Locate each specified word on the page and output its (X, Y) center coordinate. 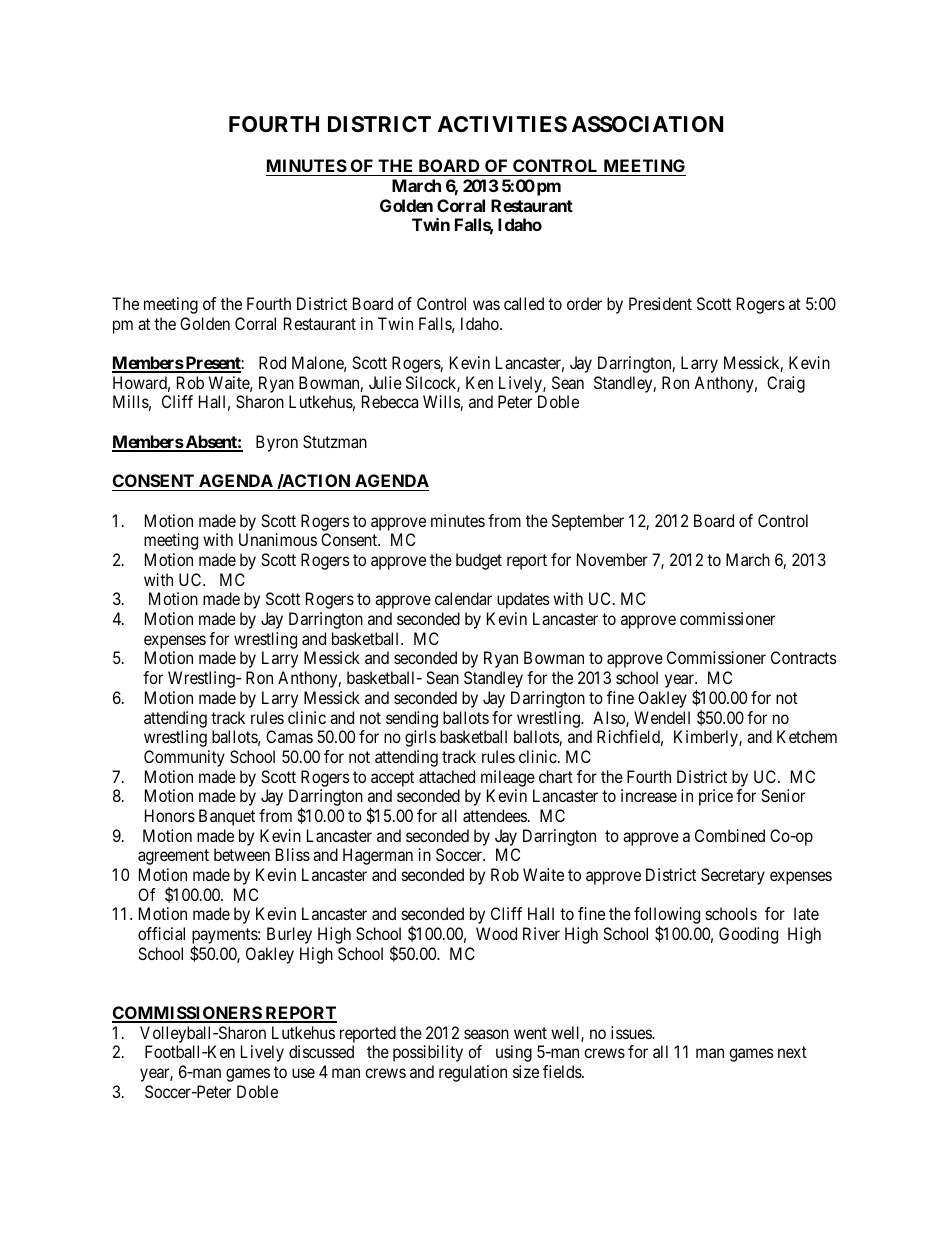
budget (479, 561)
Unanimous (278, 539)
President (660, 303)
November (612, 559)
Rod (272, 362)
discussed (321, 1051)
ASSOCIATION (647, 124)
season (486, 1034)
